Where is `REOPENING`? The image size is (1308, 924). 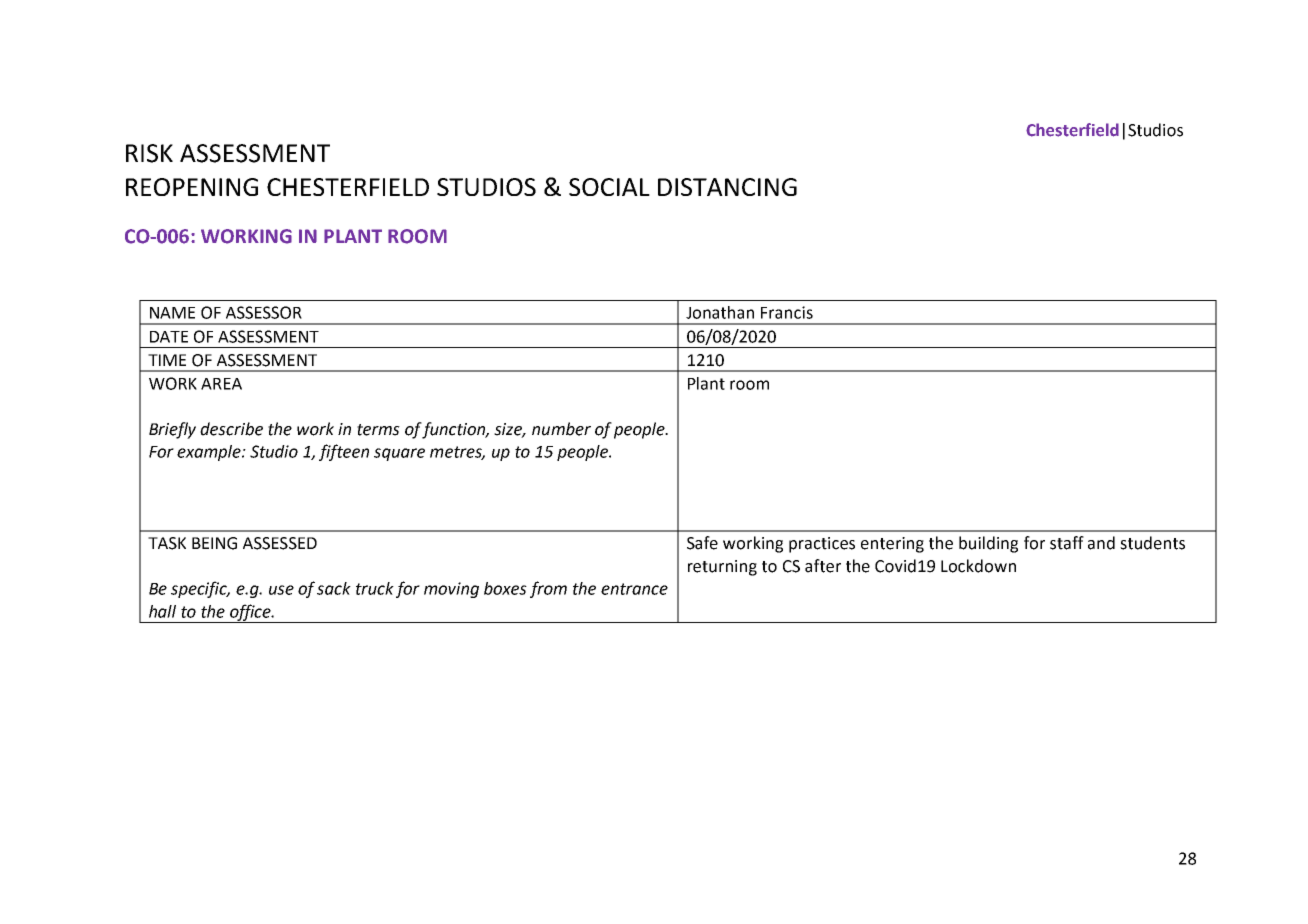 REOPENING is located at coordinates (192, 187).
